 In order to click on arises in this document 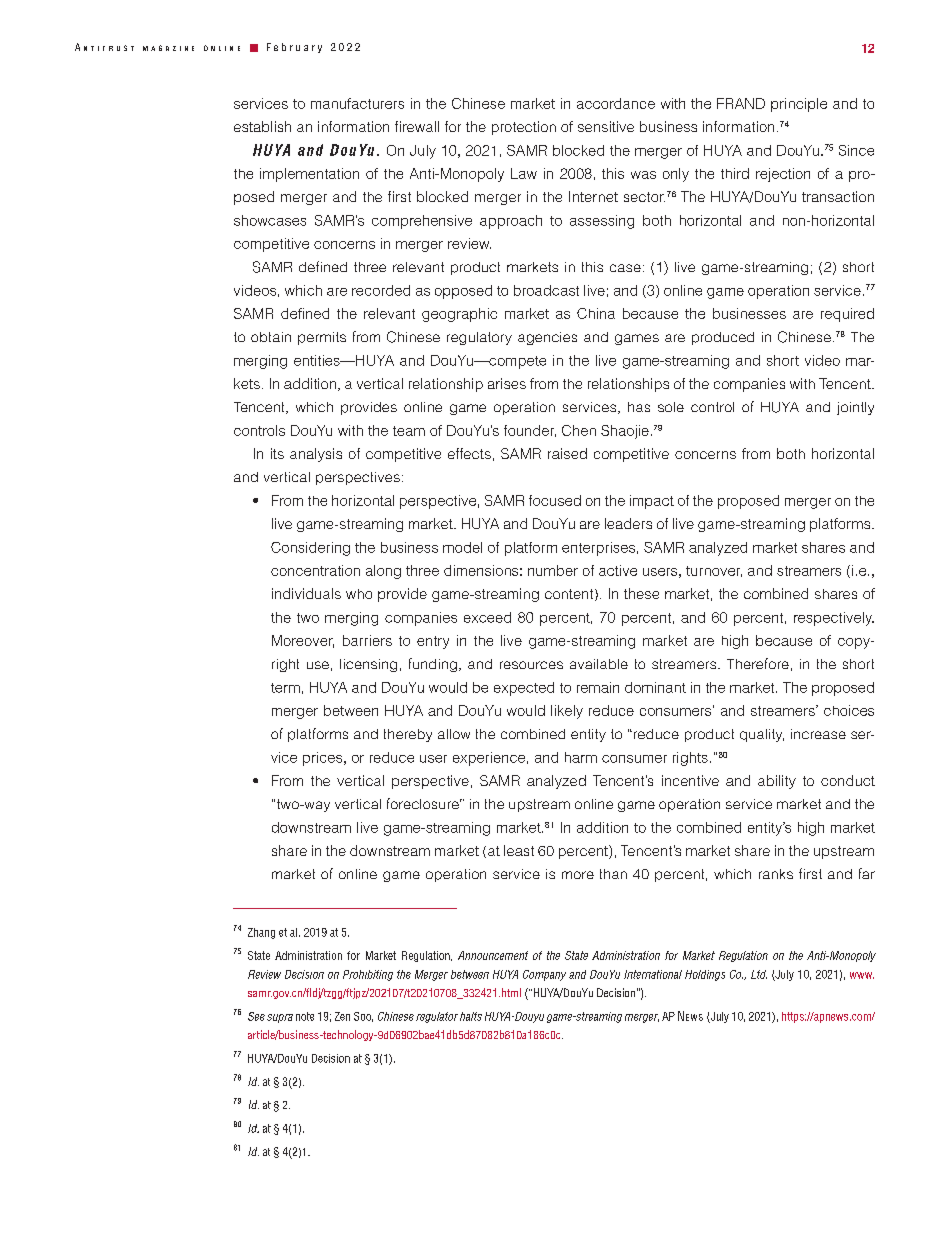, I will do `click(507, 383)`.
